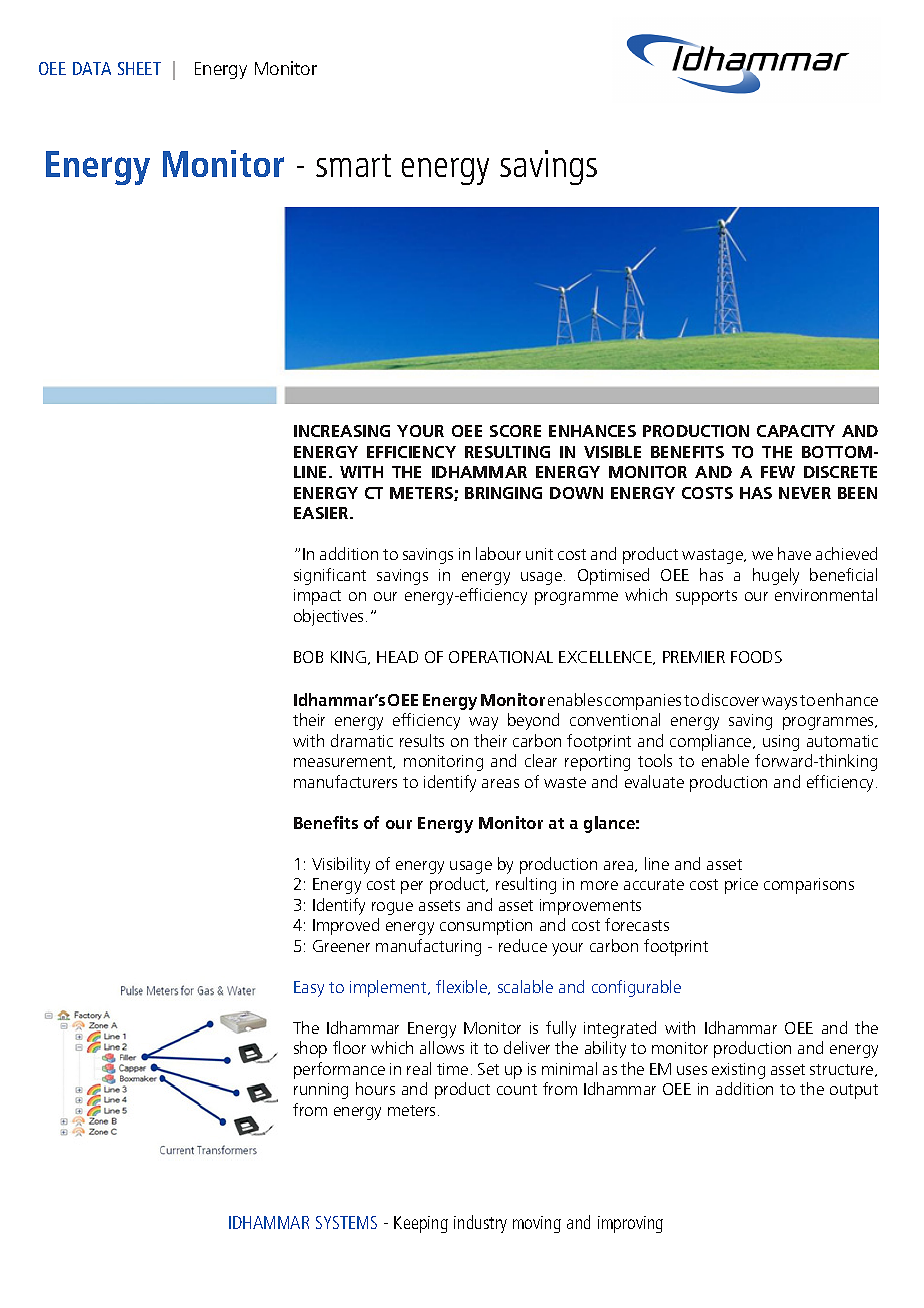 This screenshot has height=1308, width=924. Describe the element at coordinates (346, 1222) in the screenshot. I see `SYSTEMS` at that location.
